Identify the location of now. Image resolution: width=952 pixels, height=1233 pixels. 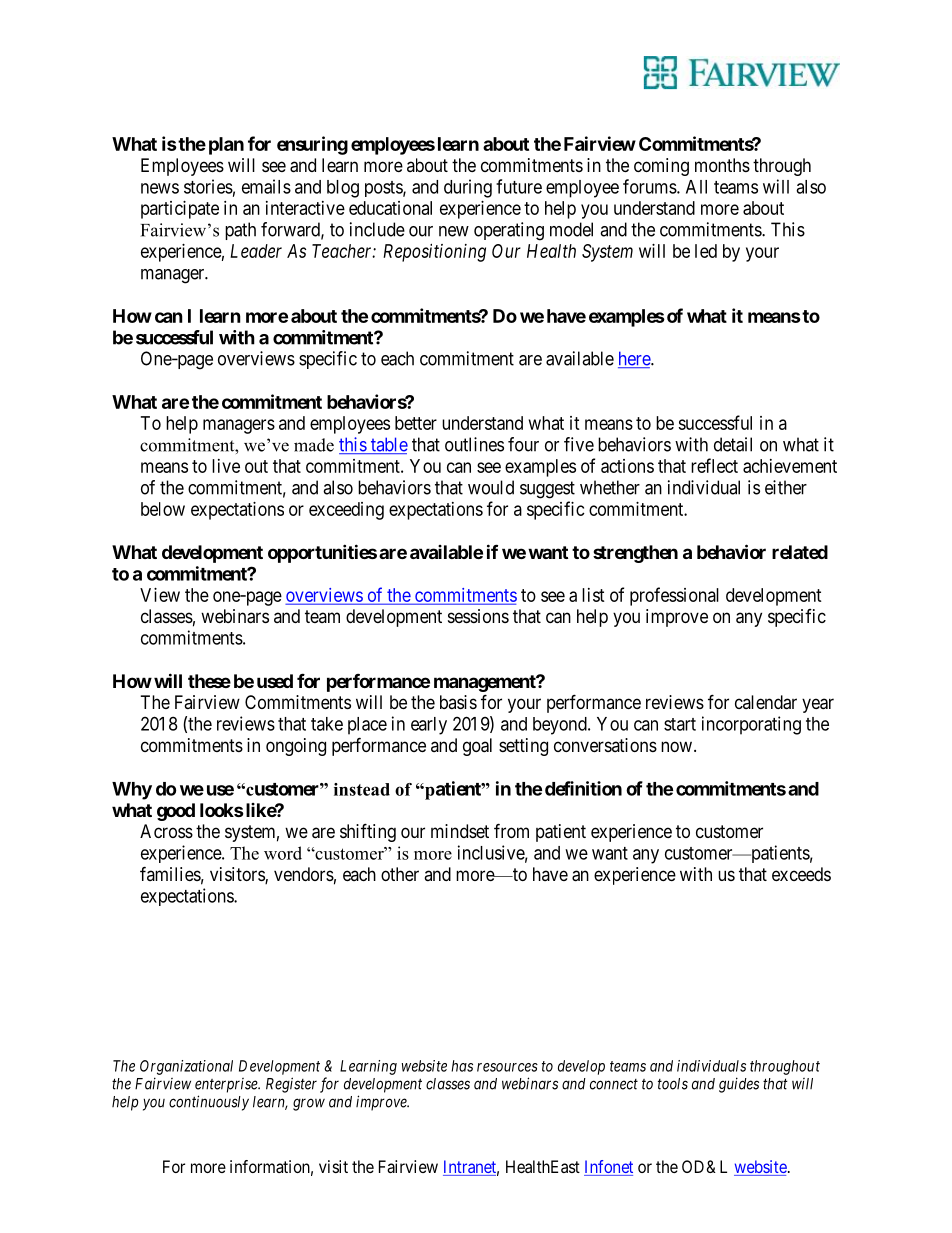
(676, 746).
